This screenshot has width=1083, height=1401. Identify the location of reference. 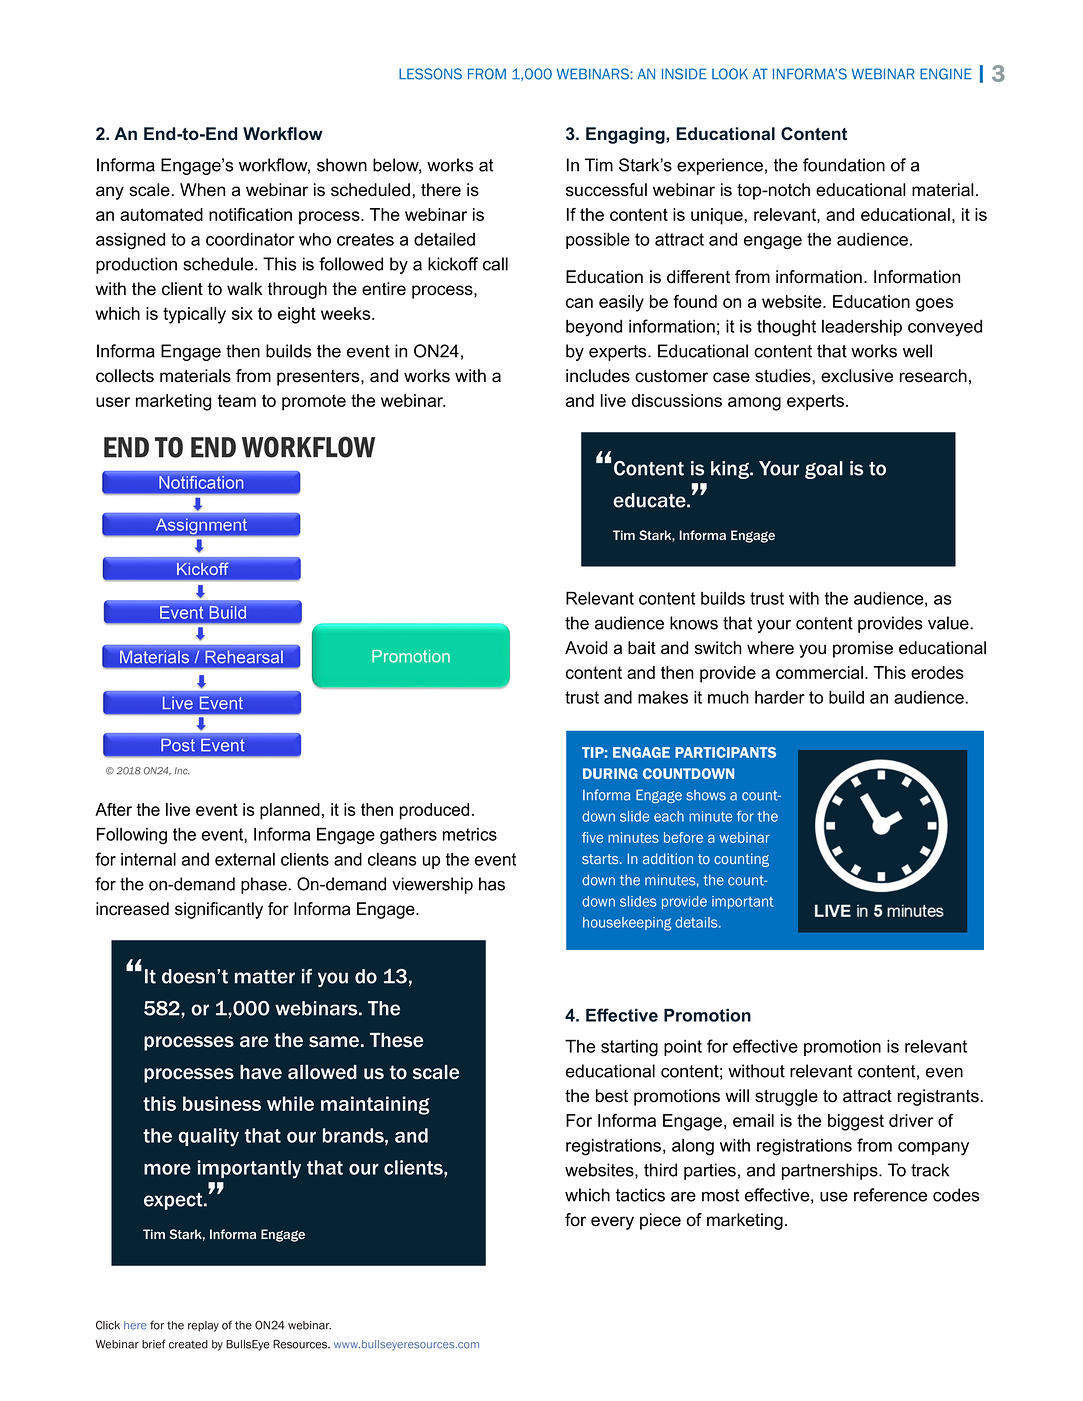
(890, 1195).
